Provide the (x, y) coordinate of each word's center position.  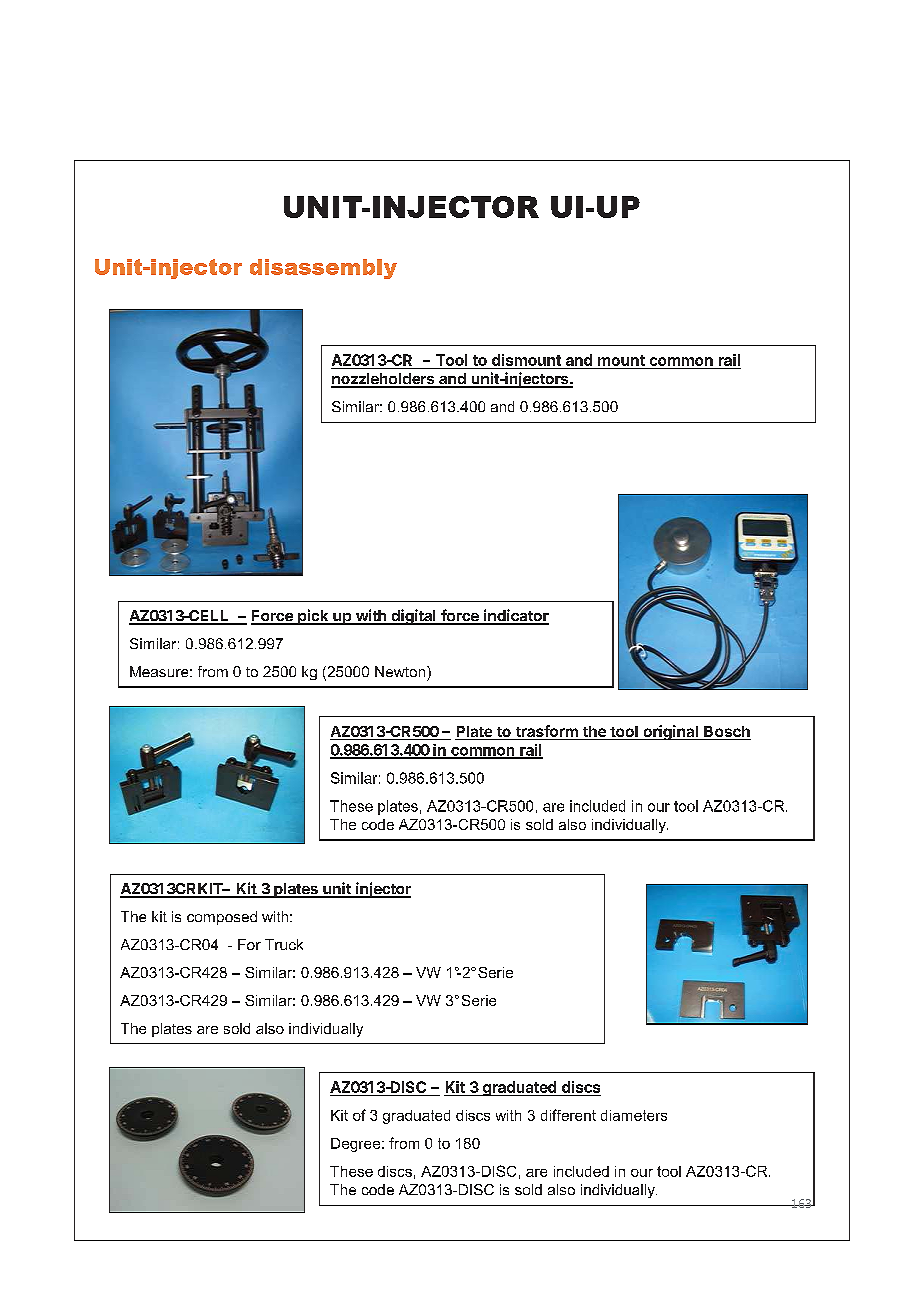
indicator (515, 616)
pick (313, 617)
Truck (284, 944)
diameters (634, 1115)
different (568, 1115)
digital (413, 617)
